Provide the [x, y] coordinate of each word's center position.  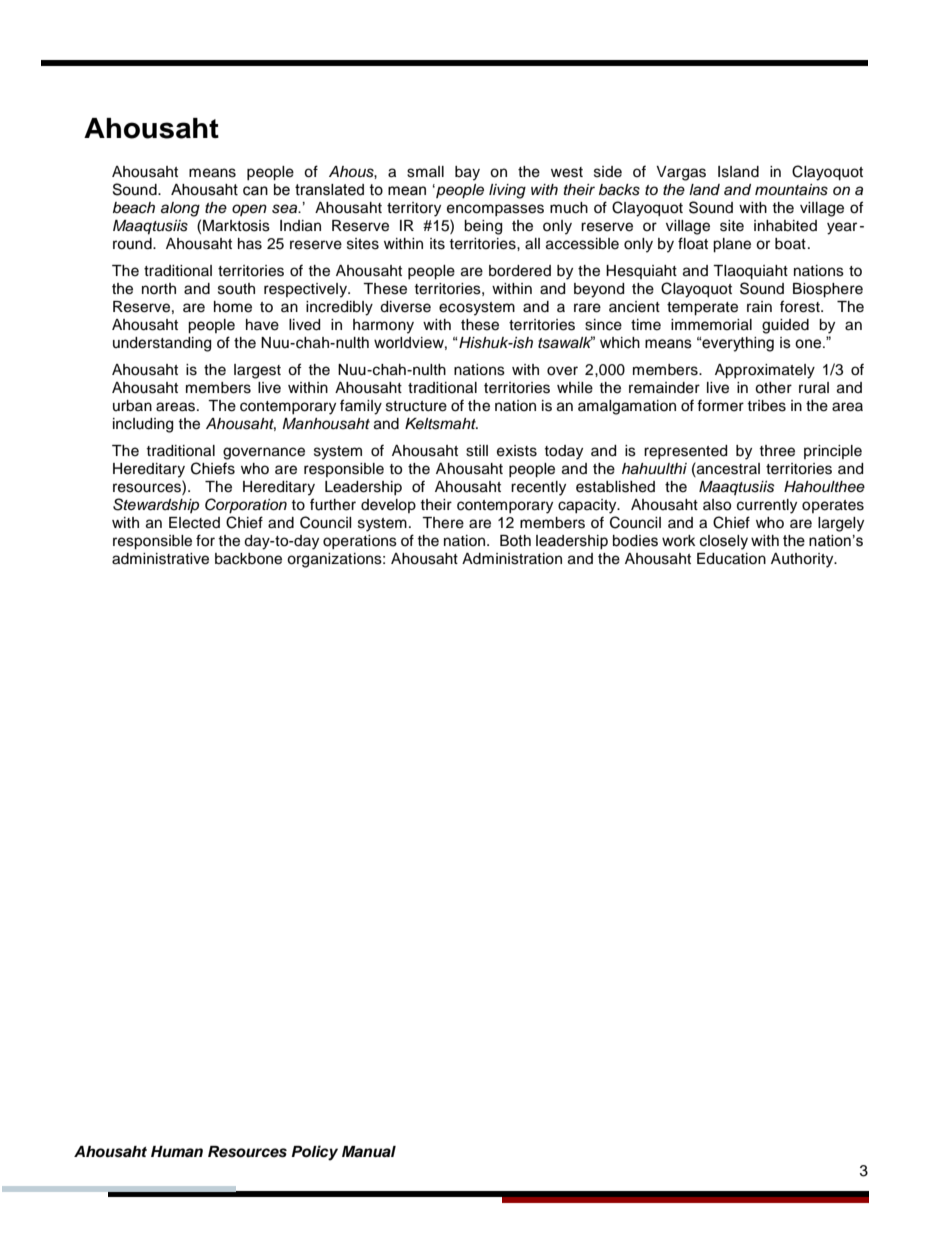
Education [731, 559]
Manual [369, 1152]
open [249, 210]
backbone [248, 559]
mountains [791, 190]
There [443, 523]
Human [177, 1151]
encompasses [495, 210]
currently [767, 506]
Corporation [246, 506]
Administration [512, 559]
